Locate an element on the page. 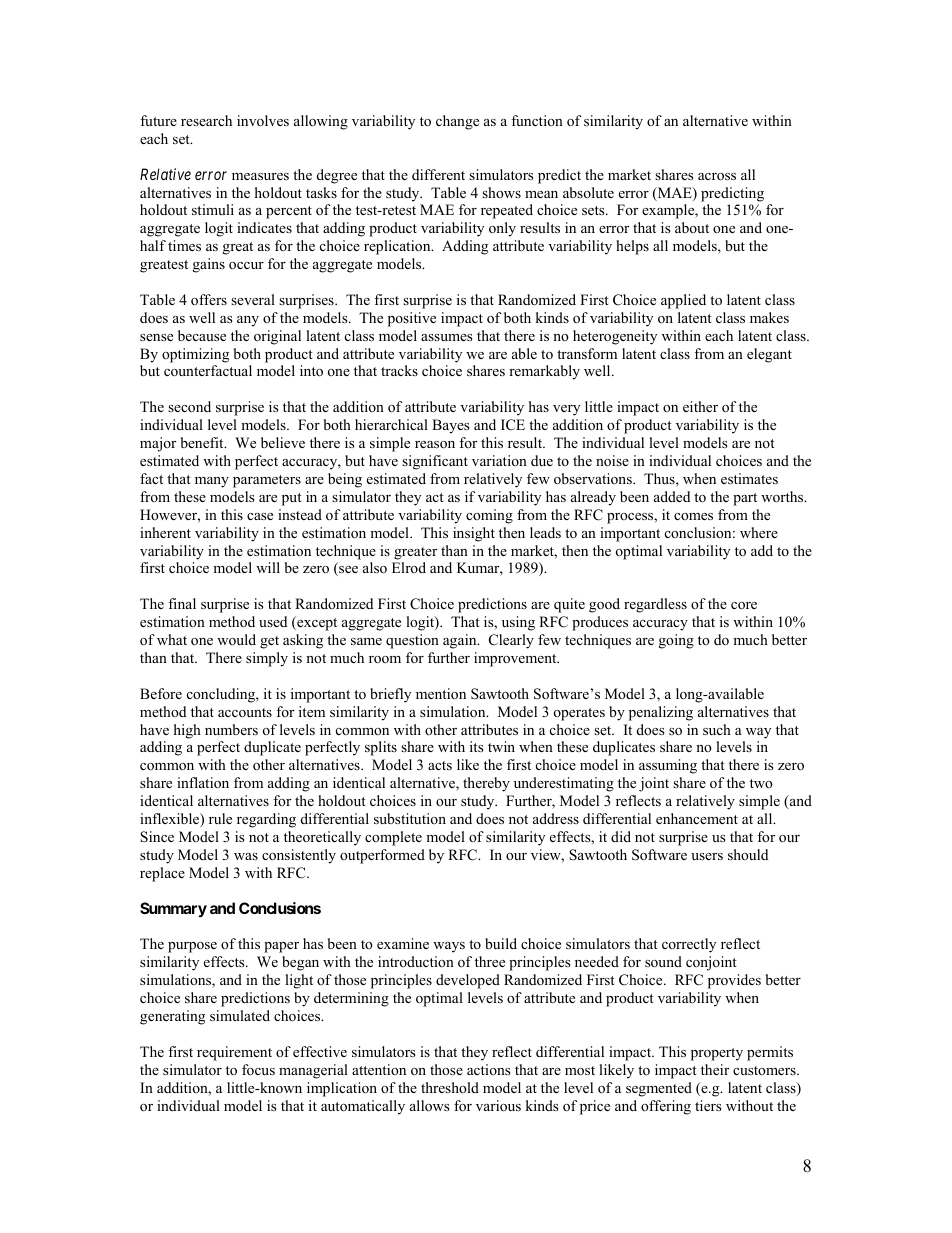 This page has width=952, height=1233. either is located at coordinates (700, 406).
